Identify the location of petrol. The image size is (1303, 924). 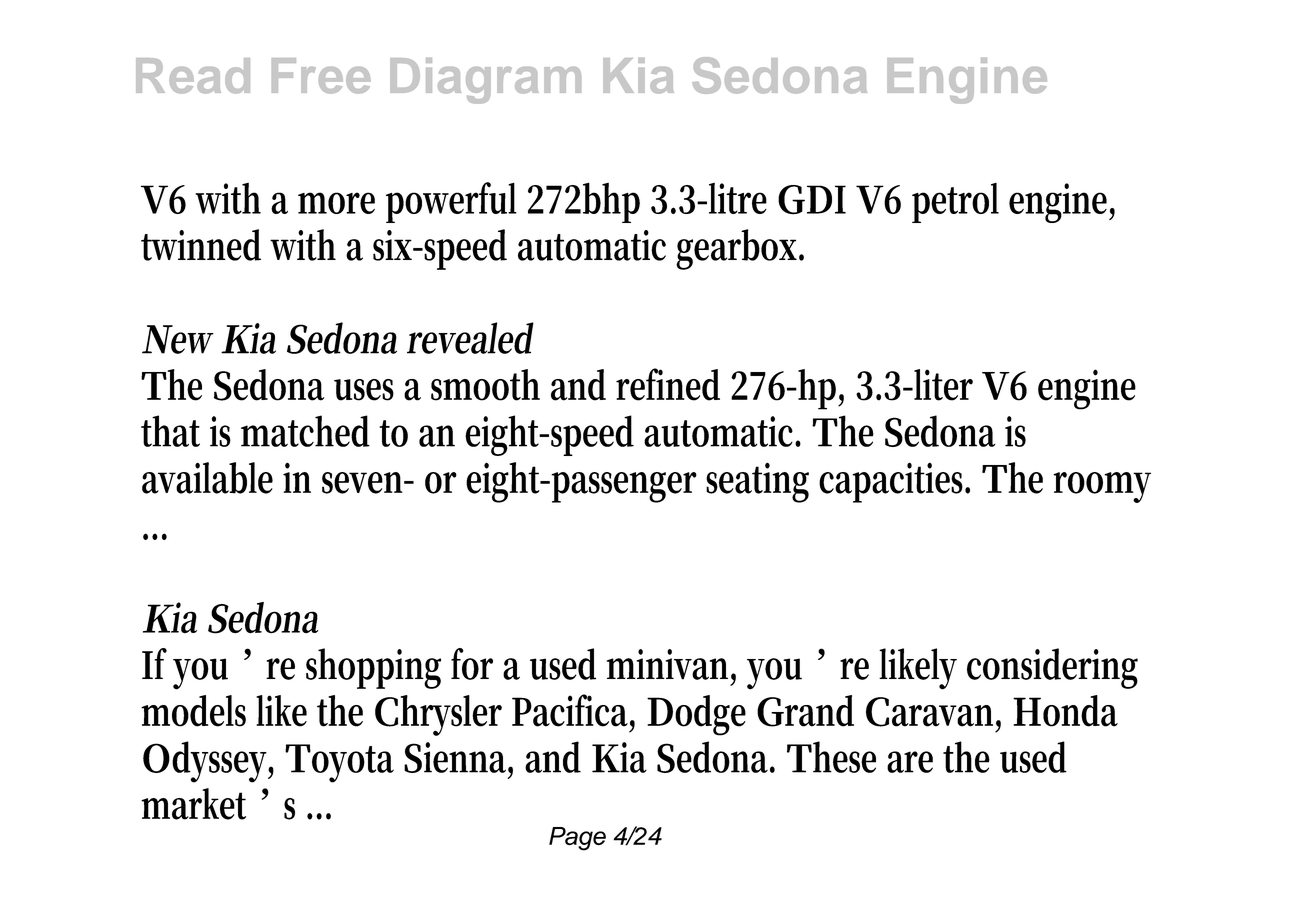
(955, 203).
